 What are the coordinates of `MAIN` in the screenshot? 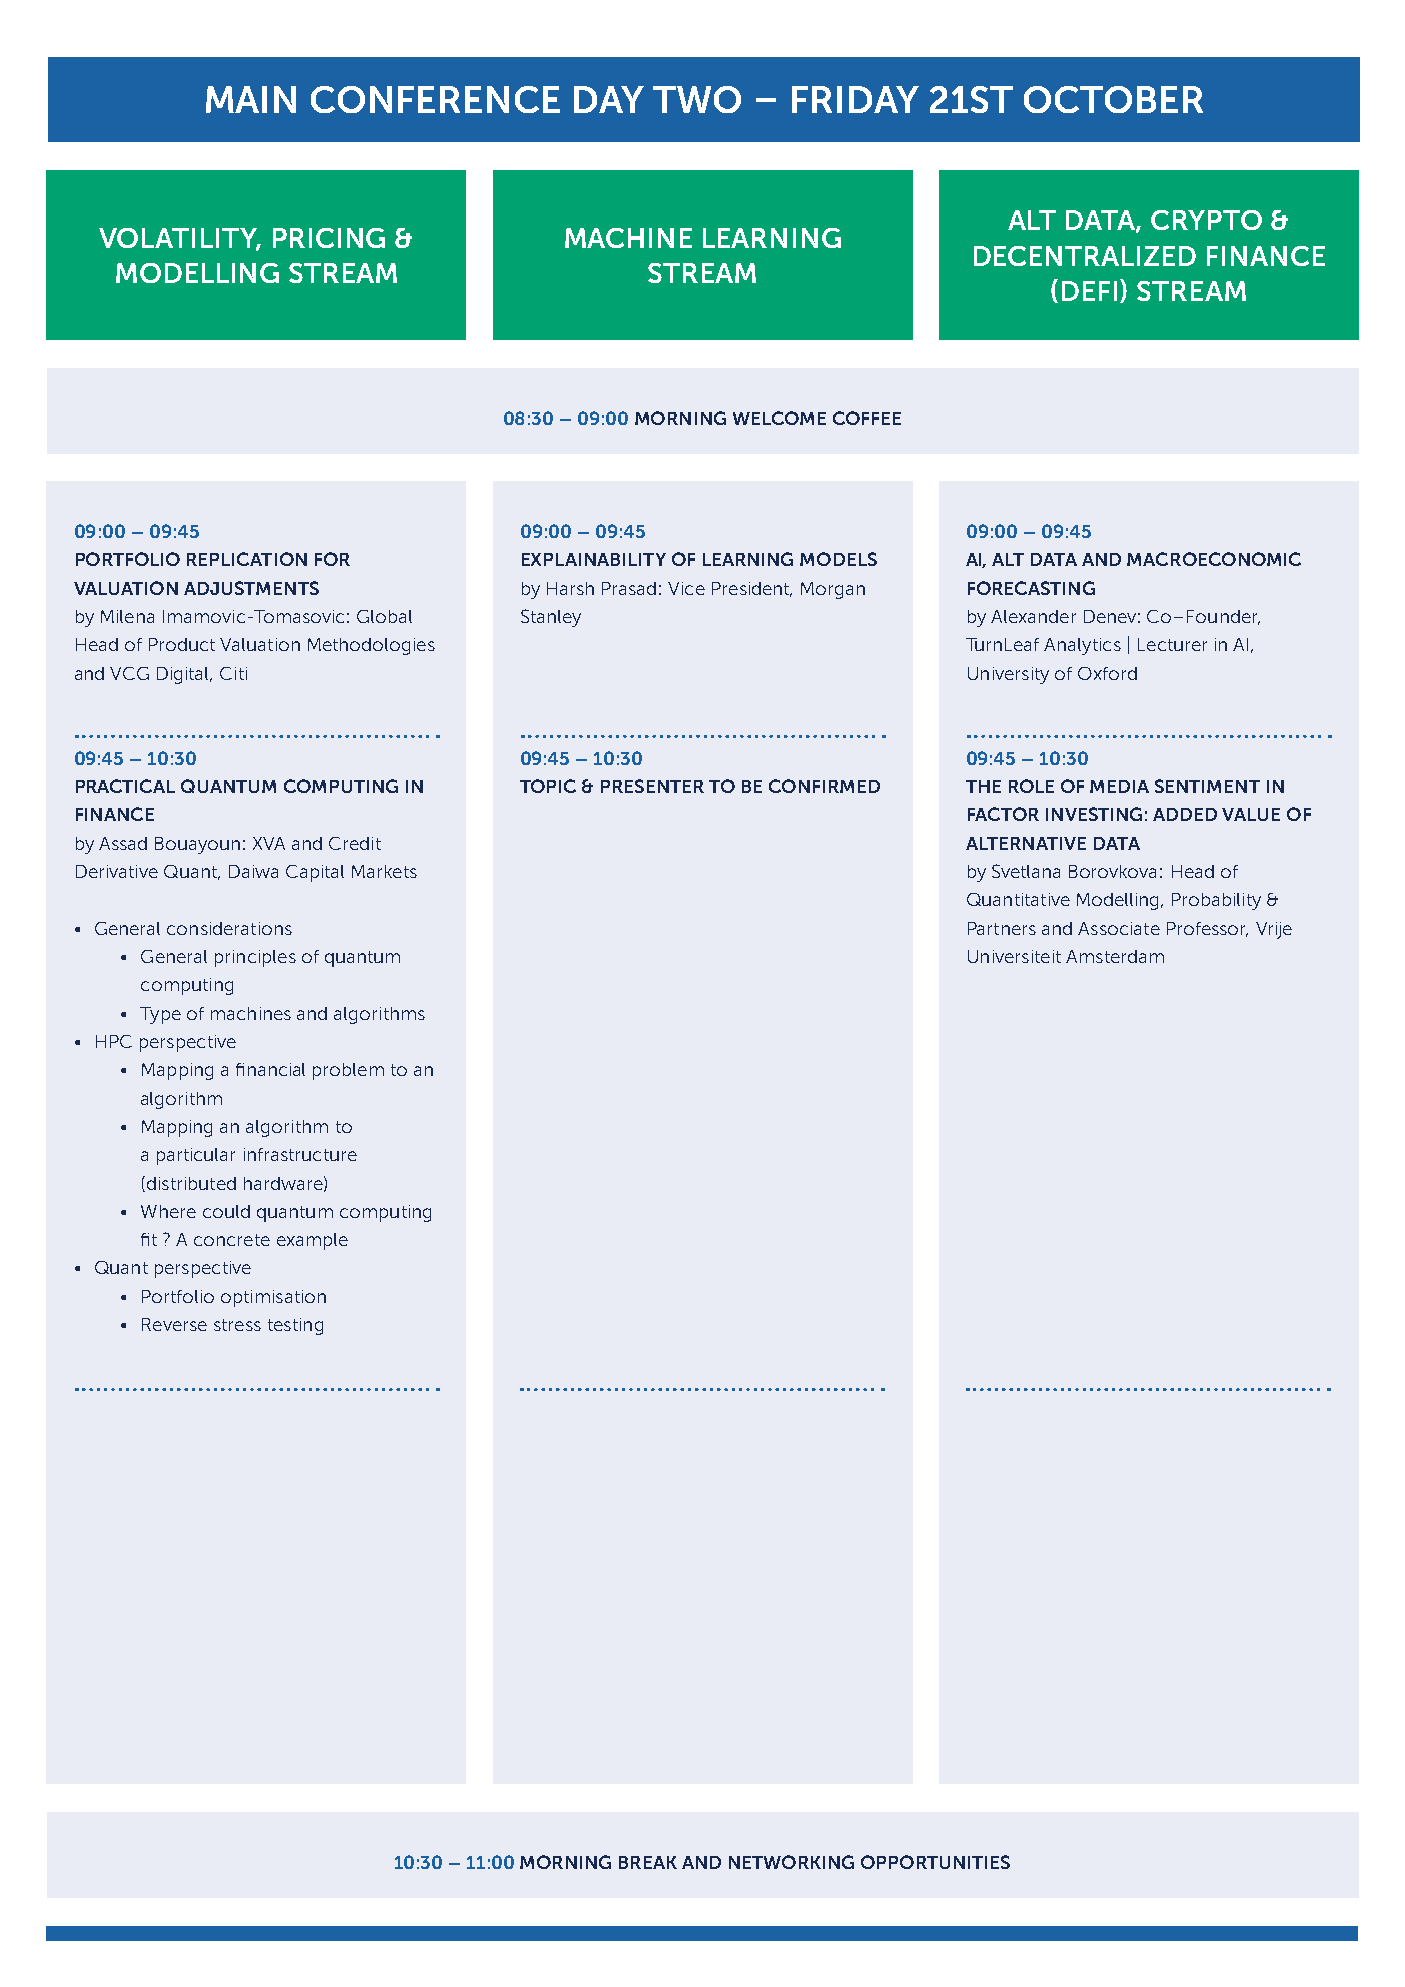 It's located at (251, 99).
